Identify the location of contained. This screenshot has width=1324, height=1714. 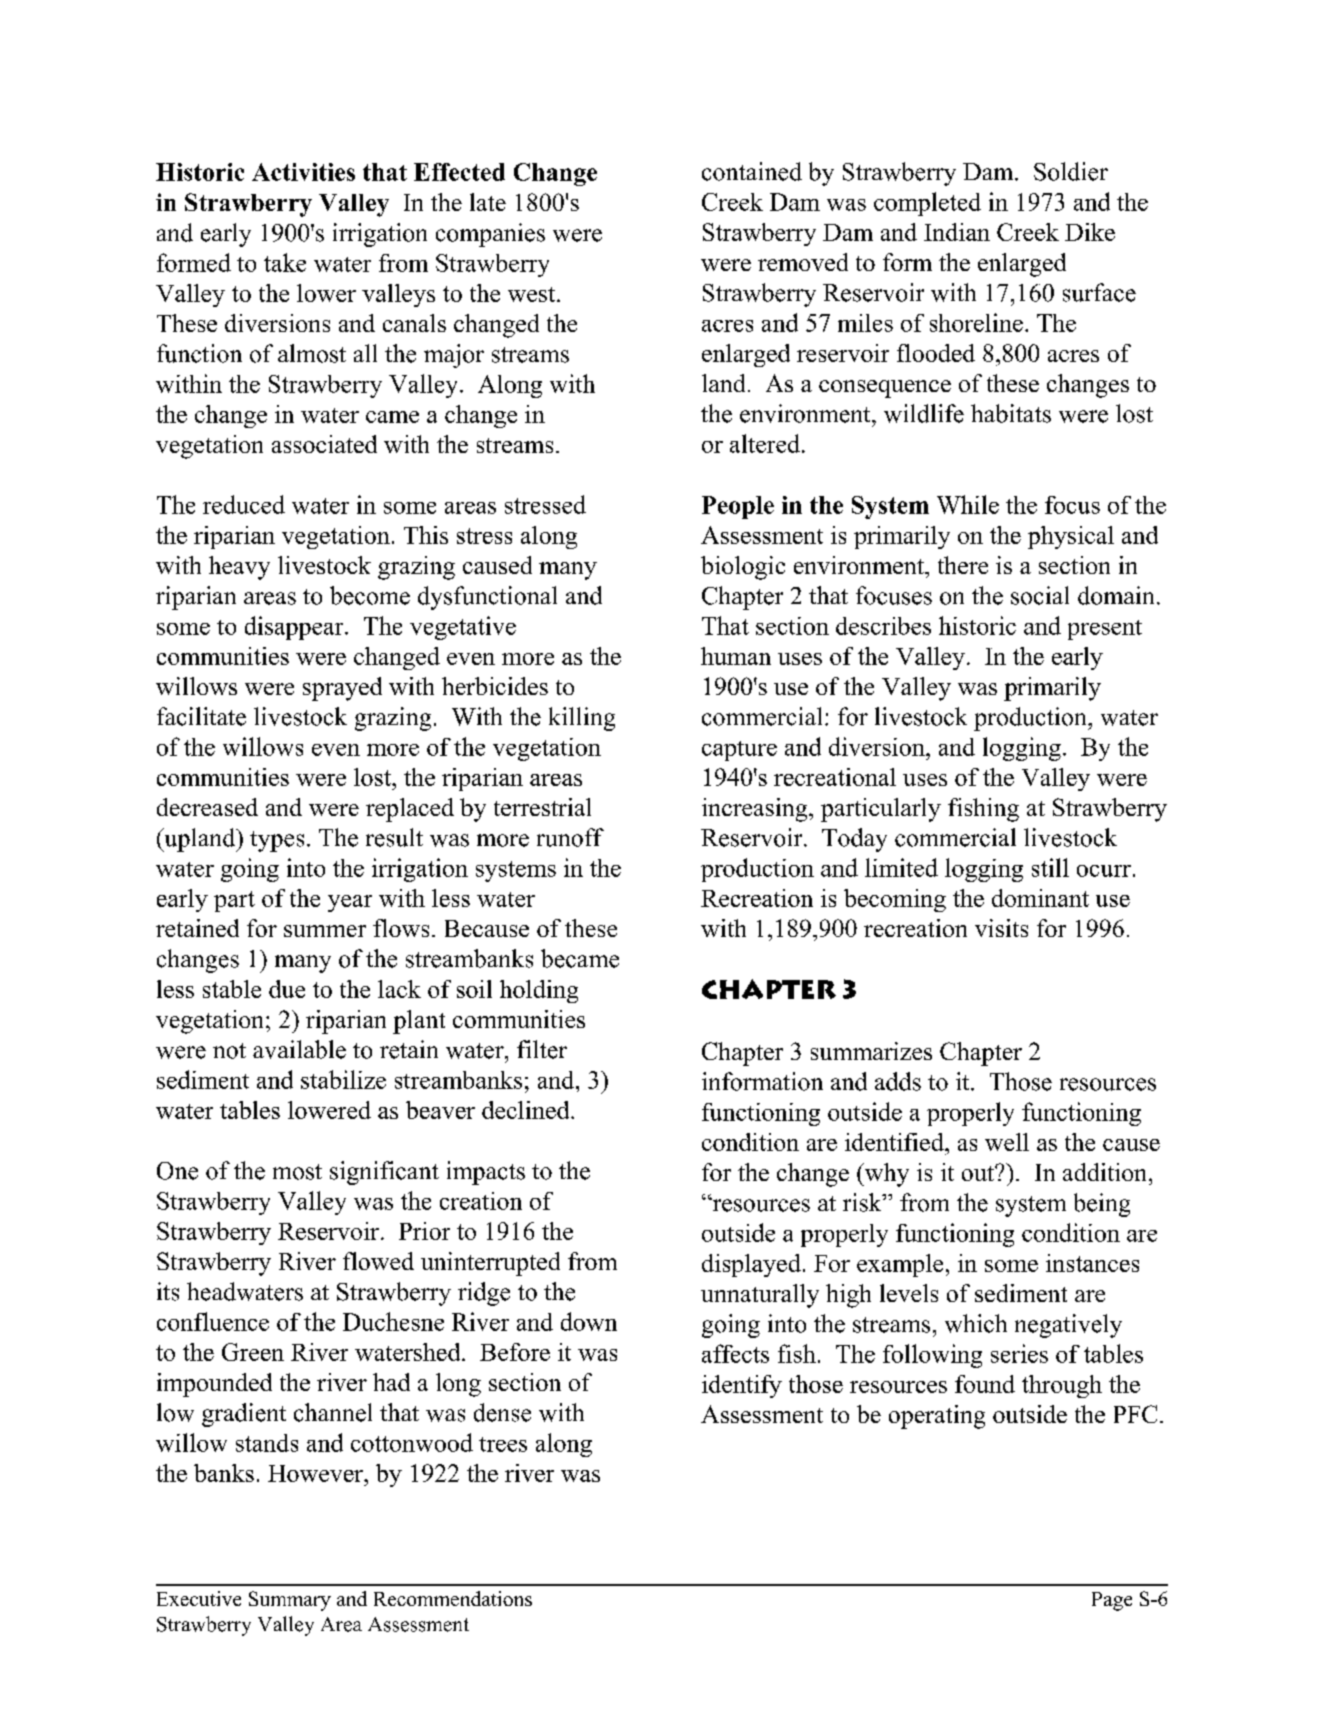
(752, 171).
